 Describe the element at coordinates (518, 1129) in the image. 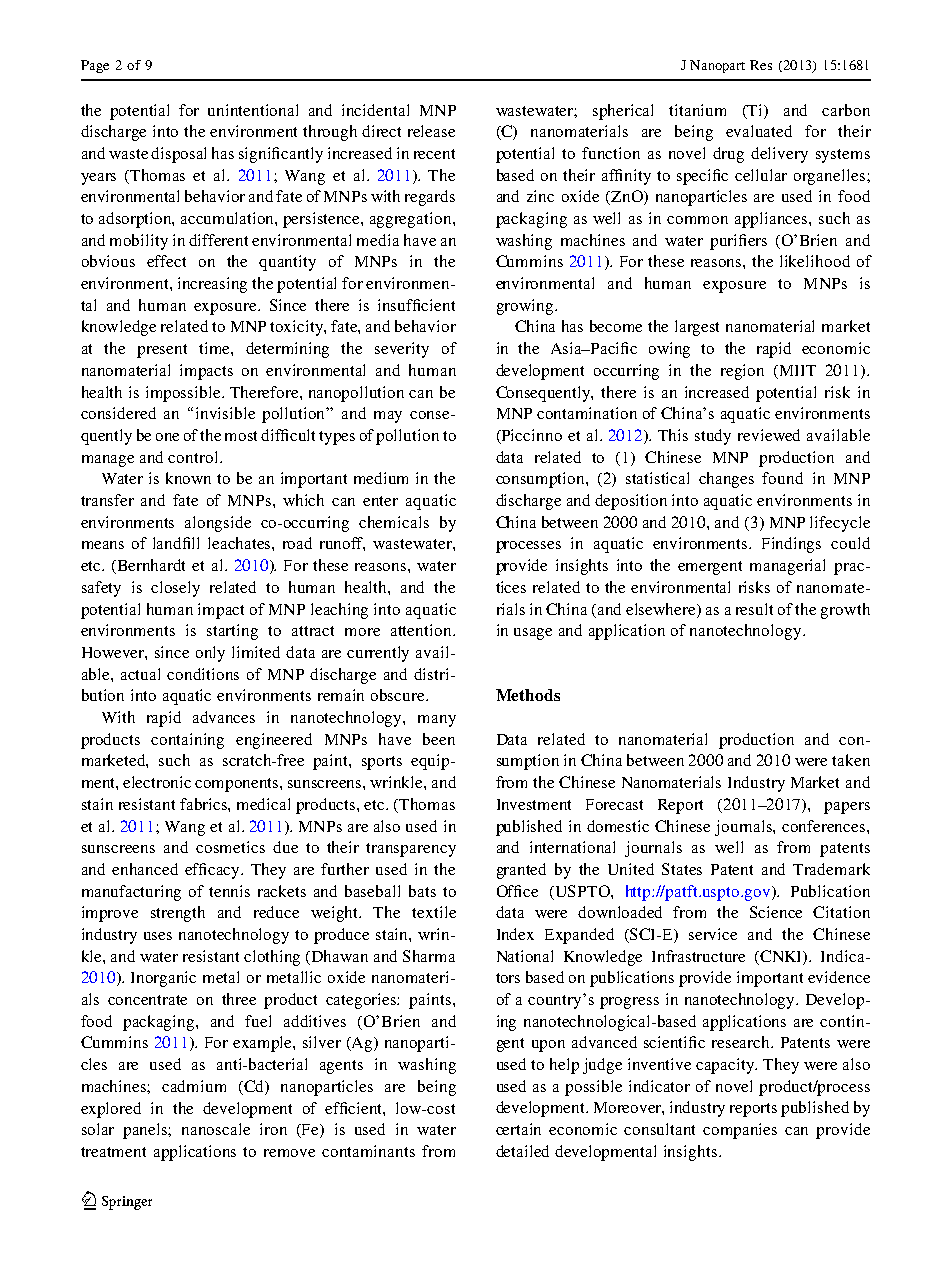

I see `certain` at that location.
